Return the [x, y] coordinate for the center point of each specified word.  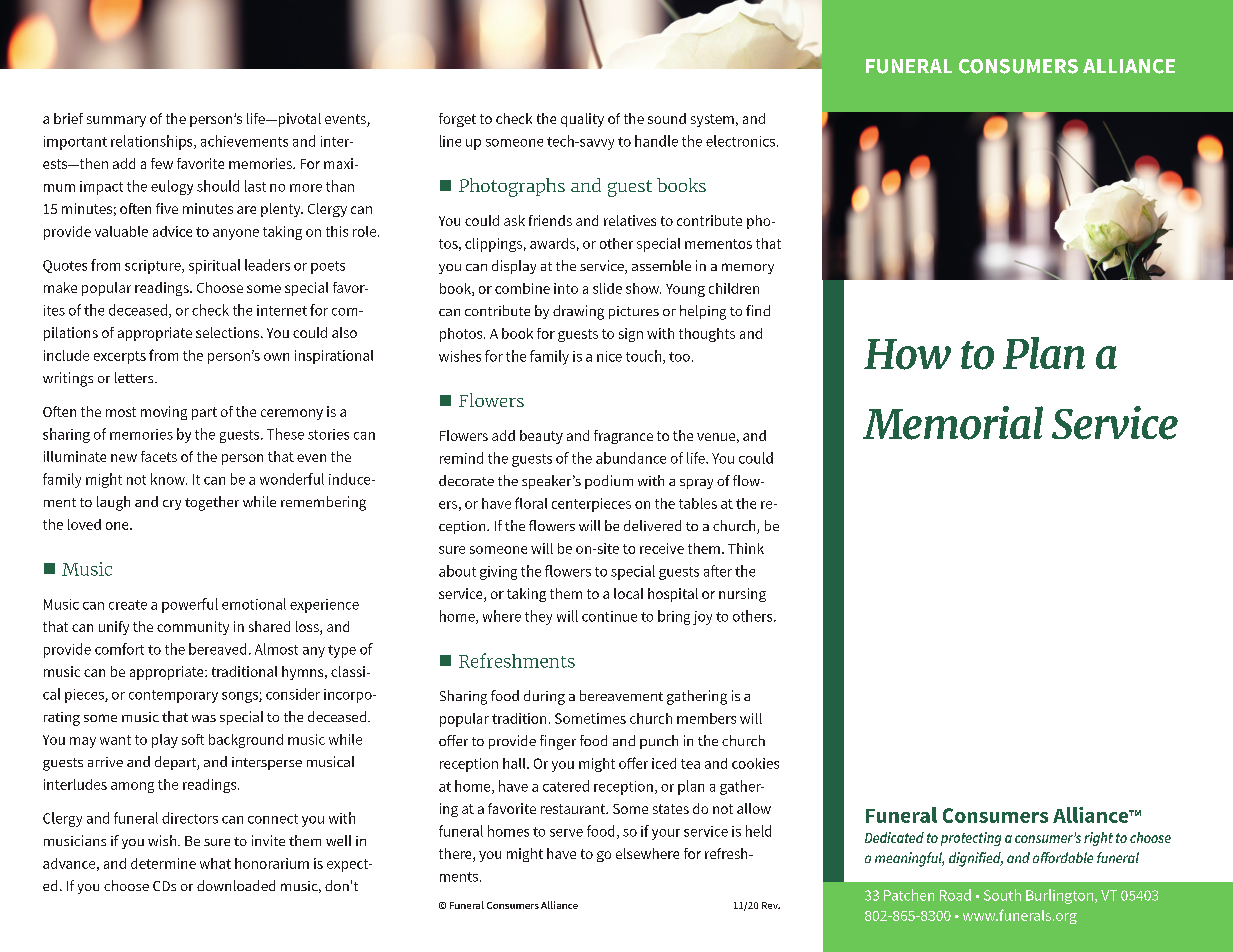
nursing [742, 595]
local [628, 593]
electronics [740, 141]
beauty [541, 437]
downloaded [236, 885]
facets [159, 456]
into [566, 288]
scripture [154, 267]
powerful [190, 605]
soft [193, 739]
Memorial [953, 423]
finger [558, 742]
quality [582, 120]
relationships [153, 142]
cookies [755, 763]
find [758, 310]
